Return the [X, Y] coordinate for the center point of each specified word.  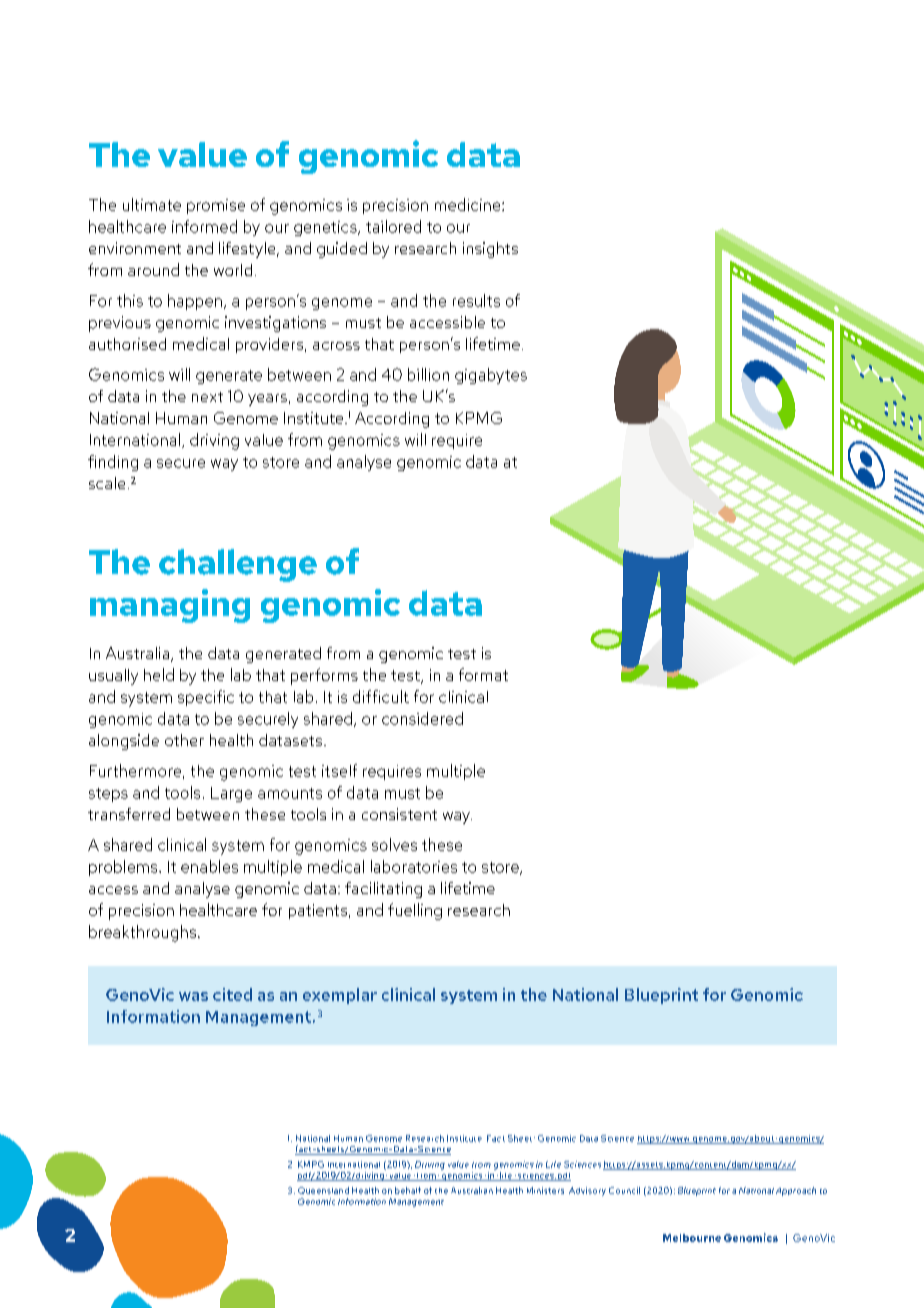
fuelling [415, 911]
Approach [796, 1191]
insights [490, 250]
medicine [469, 204]
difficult [381, 696]
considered [422, 718]
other [184, 740]
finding [113, 463]
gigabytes [491, 376]
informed [204, 226]
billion [428, 374]
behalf [408, 1190]
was [193, 996]
